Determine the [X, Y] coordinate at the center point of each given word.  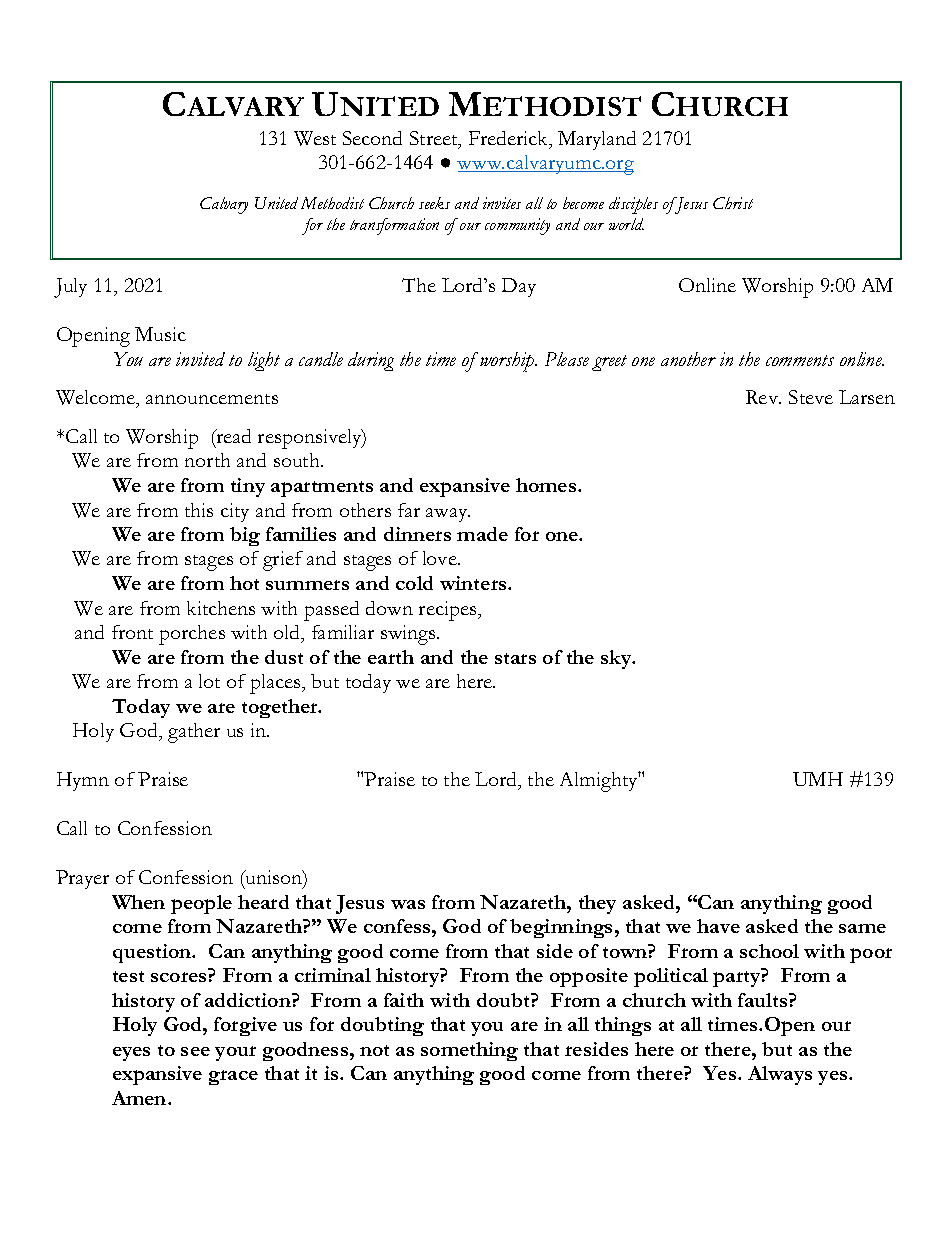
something [469, 1051]
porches [192, 635]
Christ [733, 203]
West [315, 138]
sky [617, 659]
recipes [449, 611]
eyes [131, 1054]
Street [435, 139]
